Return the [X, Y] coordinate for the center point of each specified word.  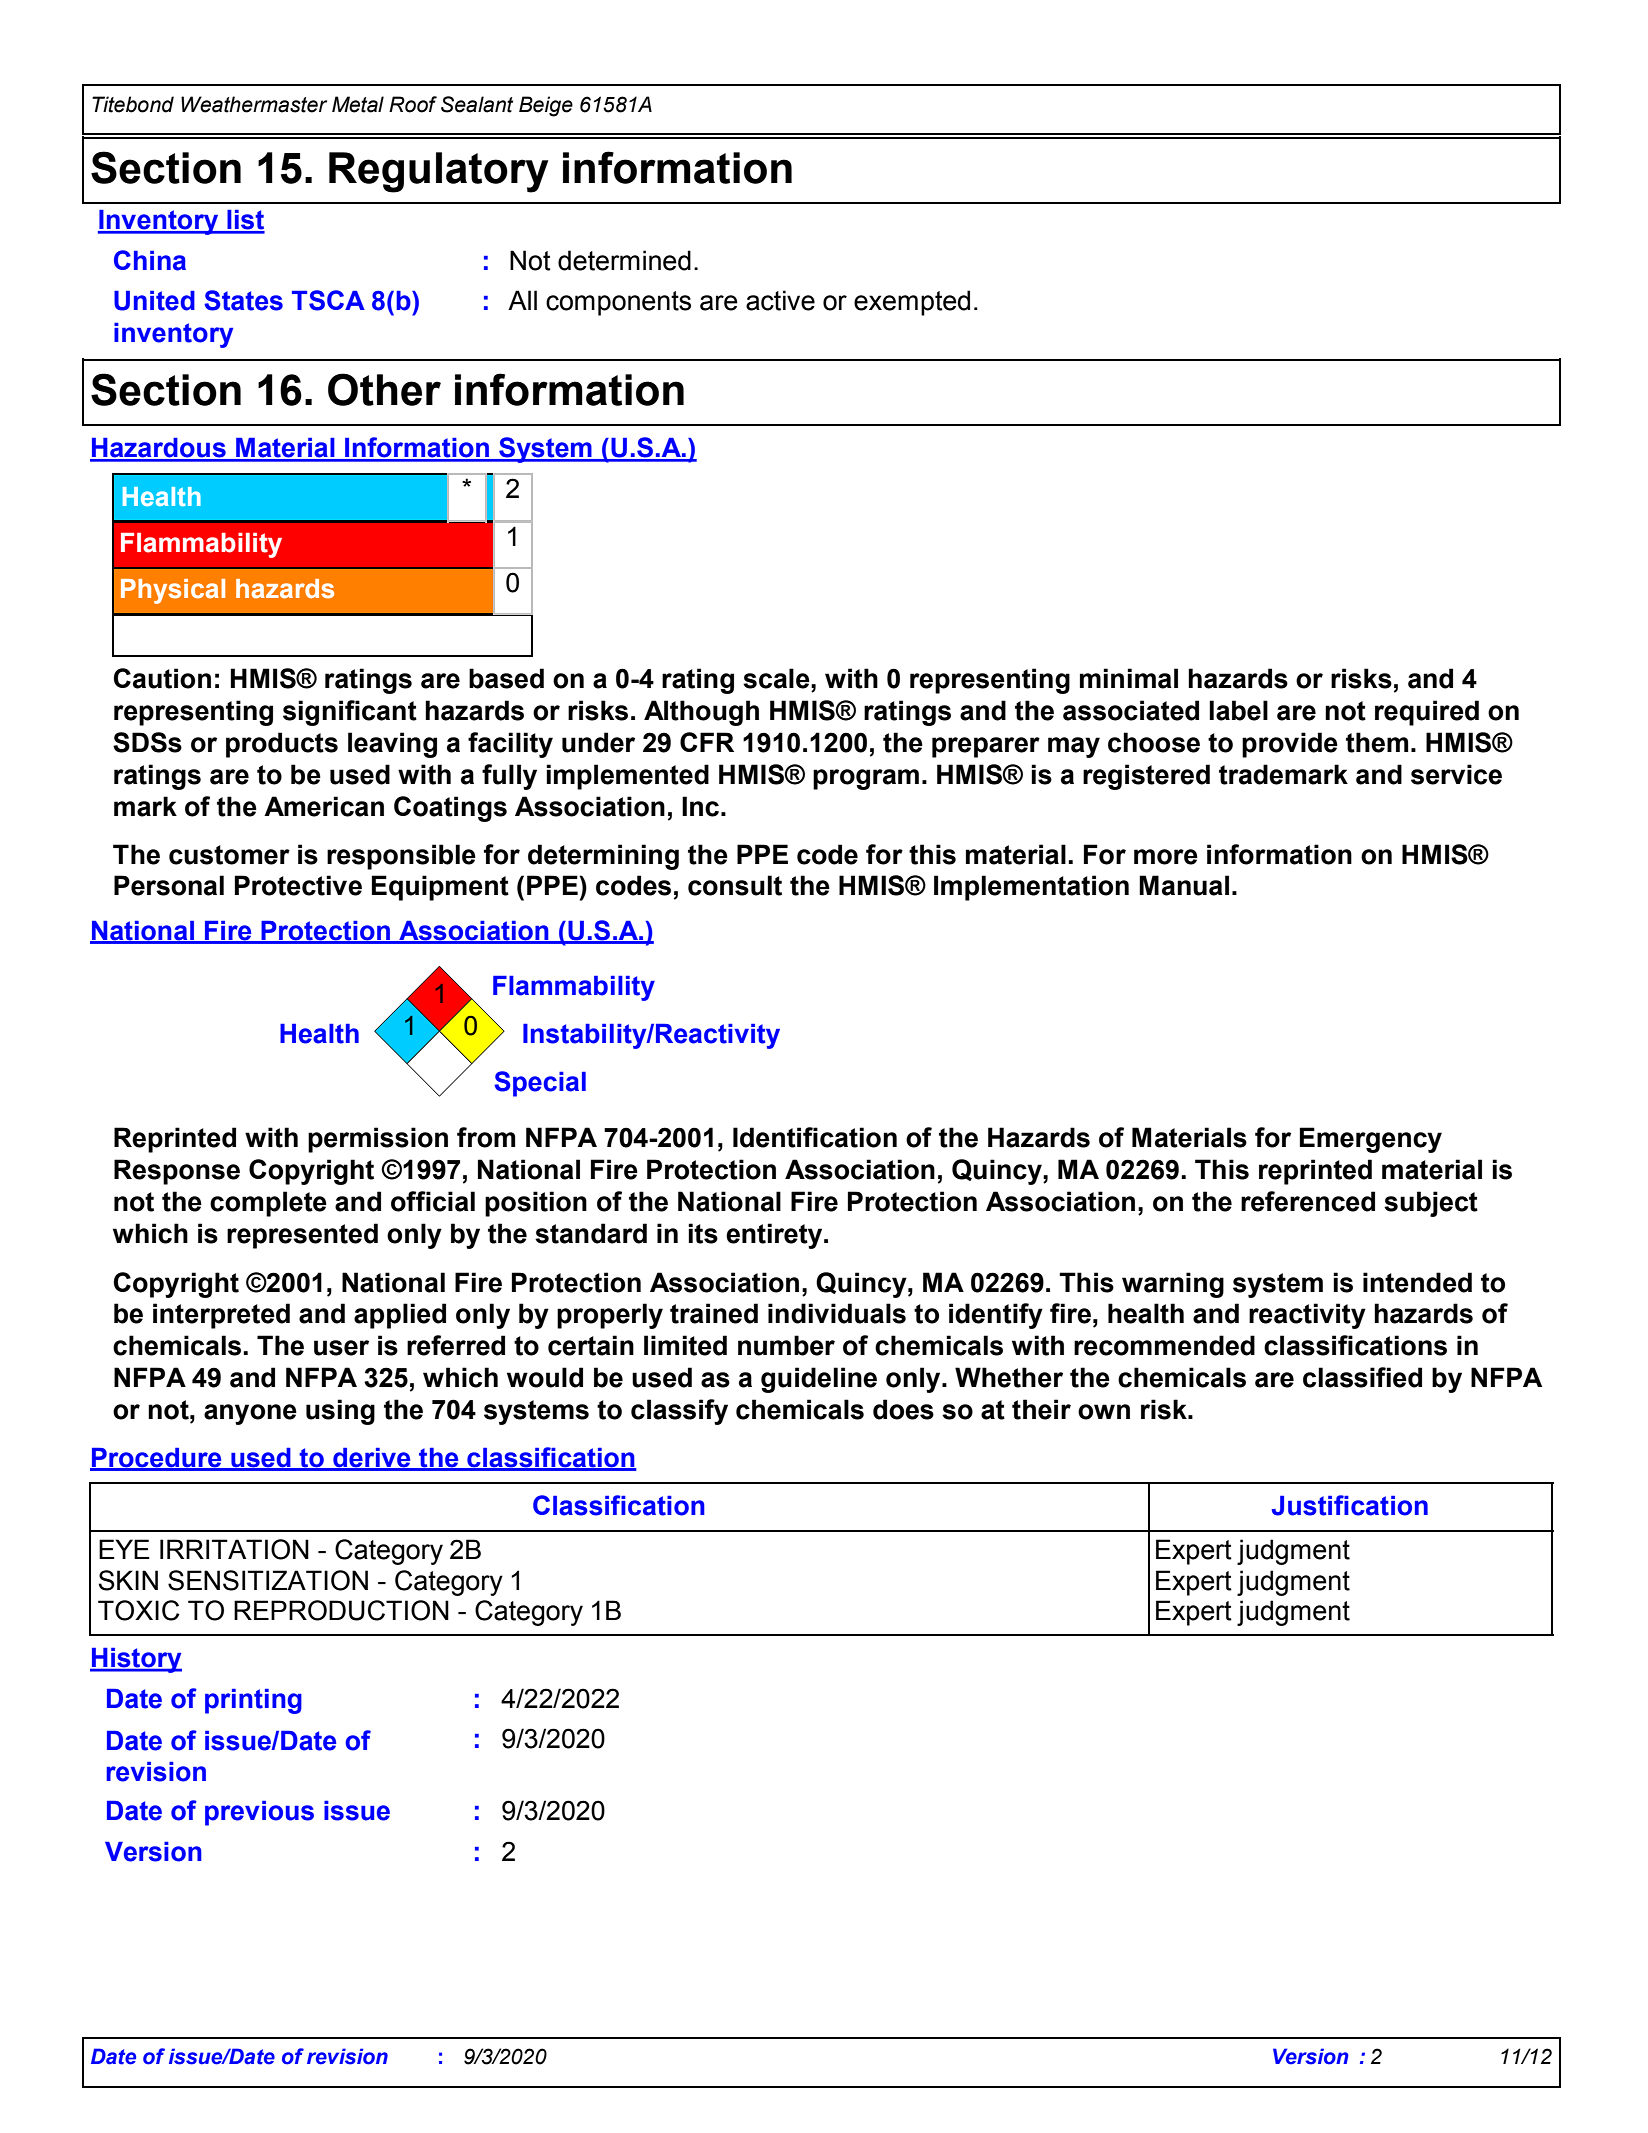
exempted [912, 303]
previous [259, 1813]
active [780, 300]
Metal [358, 104]
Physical [173, 591]
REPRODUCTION [341, 1610]
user [341, 1348]
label [1238, 710]
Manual [1184, 885]
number [786, 1345]
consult [735, 885]
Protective [298, 885]
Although [701, 713]
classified [1362, 1377]
